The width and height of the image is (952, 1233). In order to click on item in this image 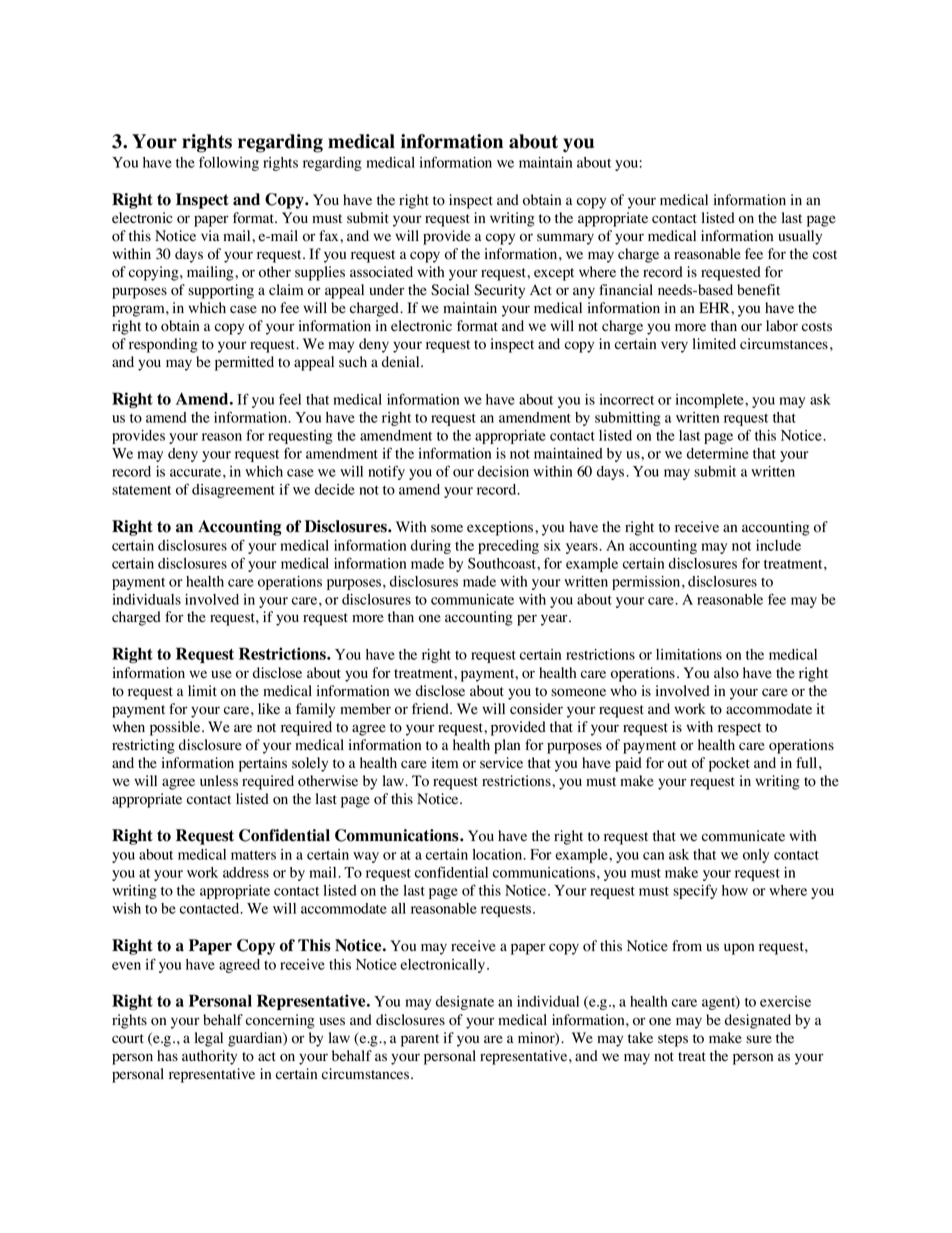, I will do `click(445, 762)`.
